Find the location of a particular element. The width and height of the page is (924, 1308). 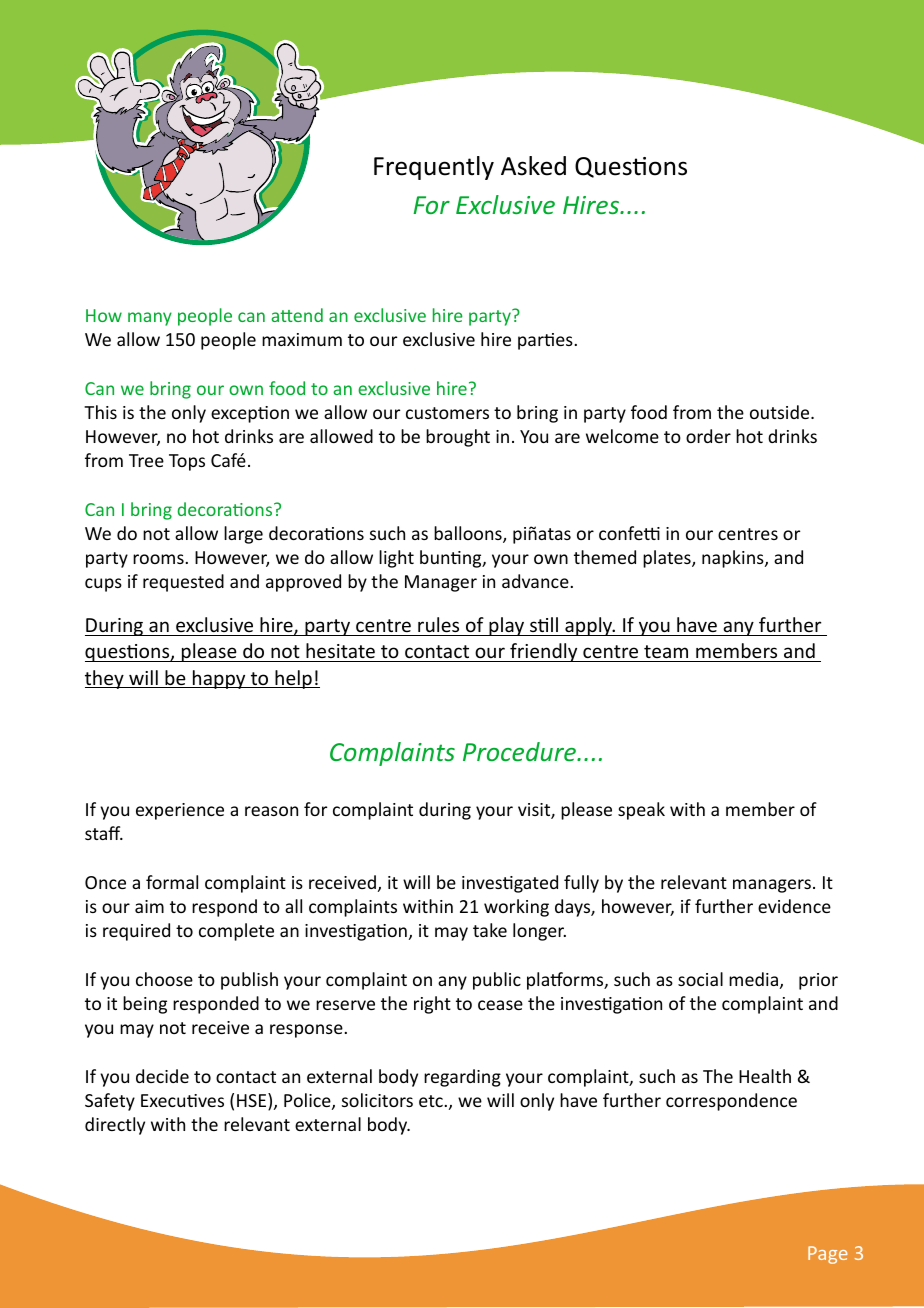

Page is located at coordinates (828, 1255).
